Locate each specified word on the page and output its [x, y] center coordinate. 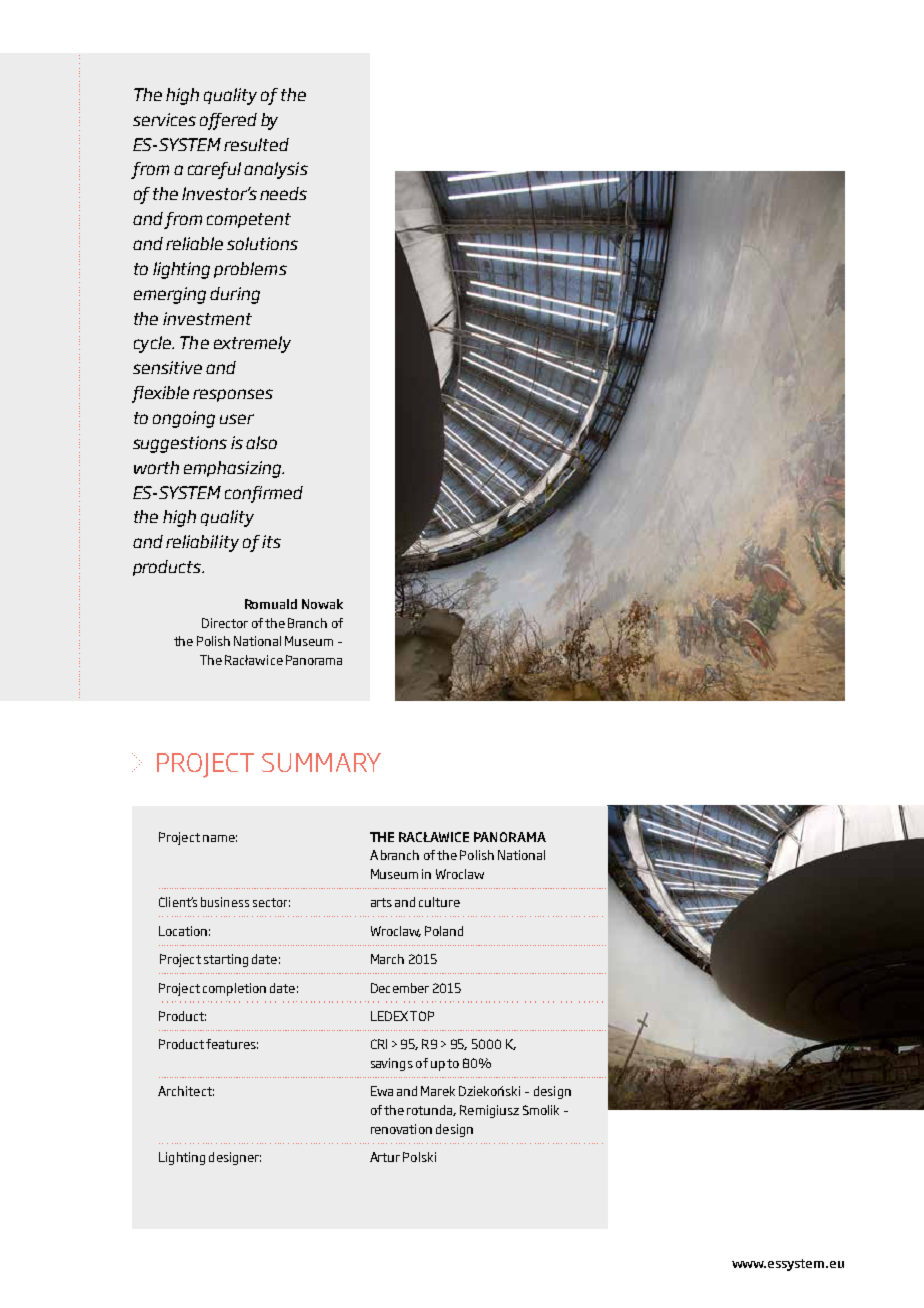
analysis [276, 170]
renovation [401, 1129]
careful [214, 170]
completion [234, 989]
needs [283, 193]
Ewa [382, 1091]
